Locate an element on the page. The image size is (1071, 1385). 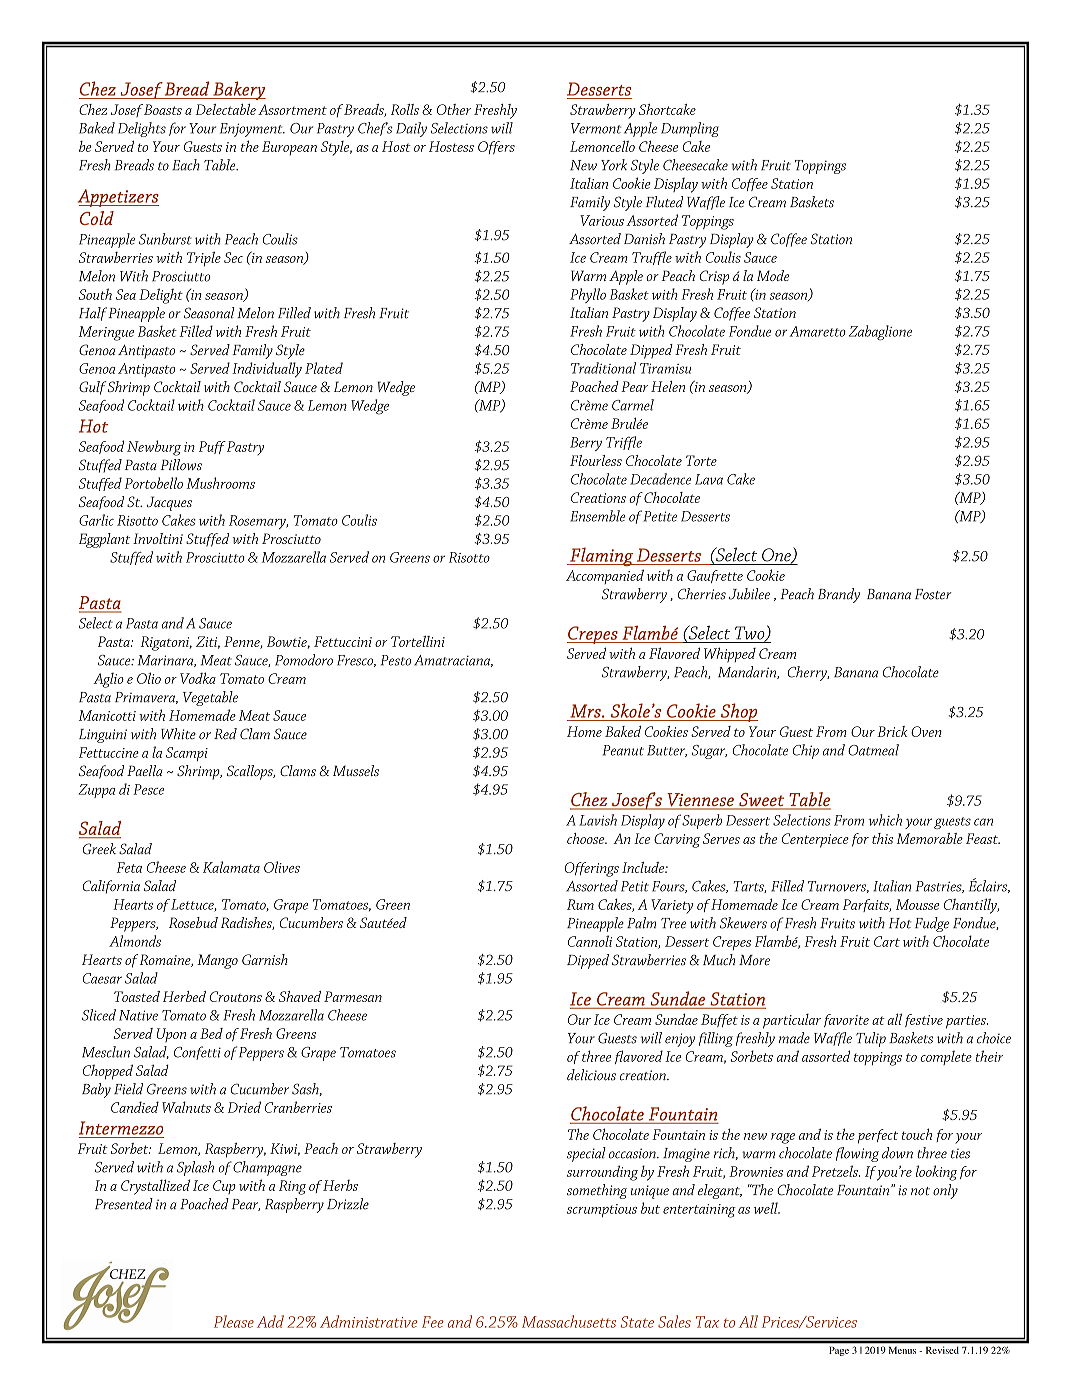
Massachusetts is located at coordinates (569, 1321).
